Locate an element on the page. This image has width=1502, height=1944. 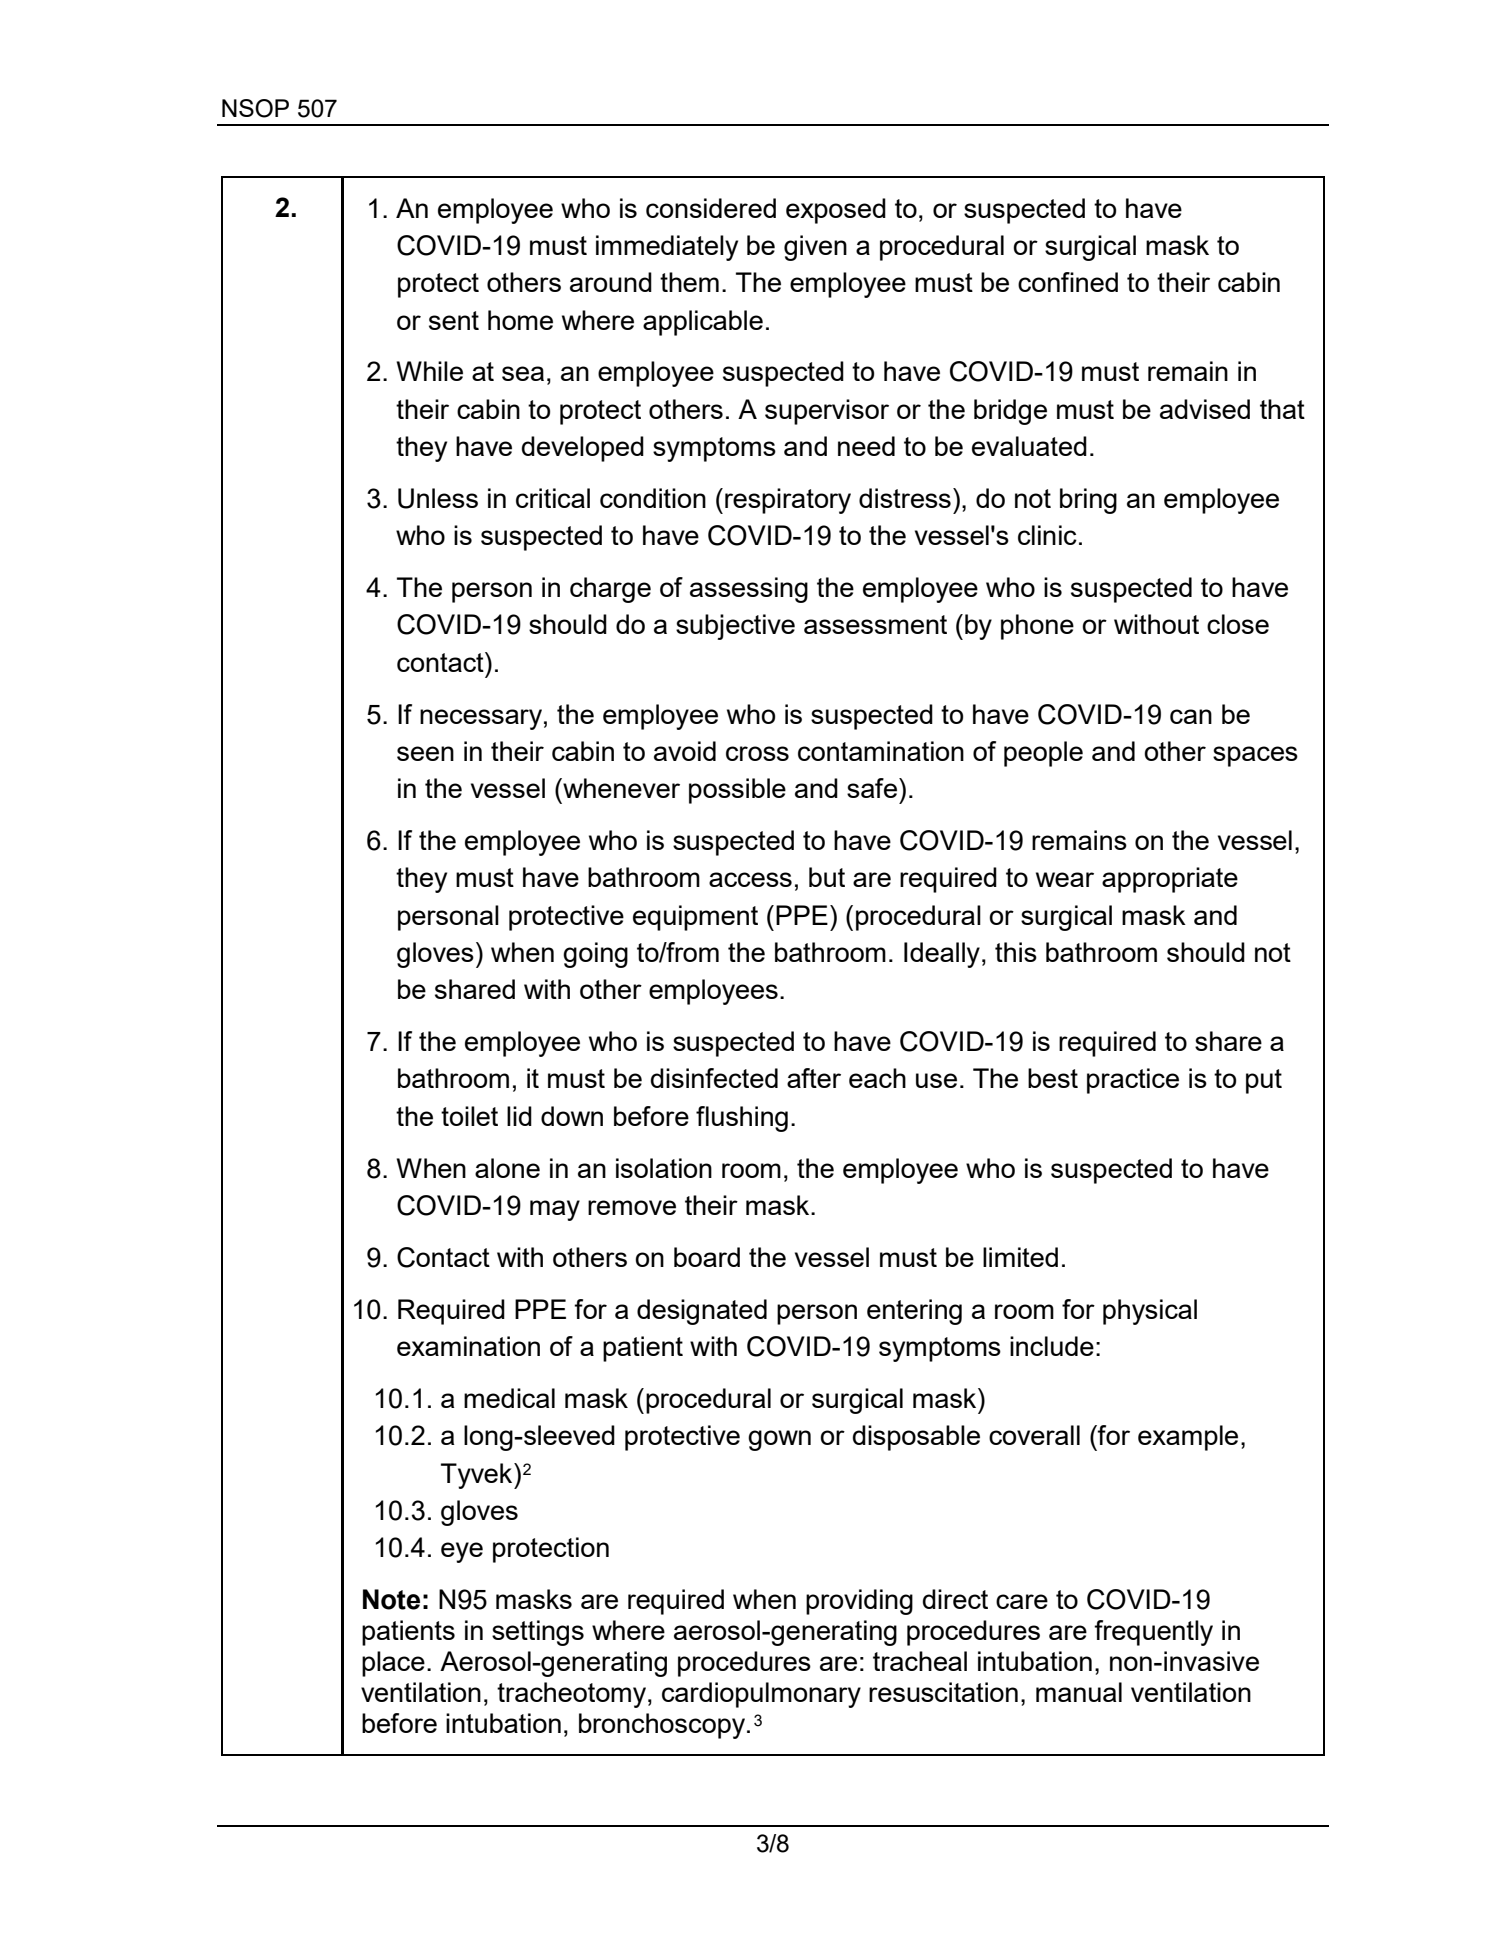
close is located at coordinates (1238, 624).
